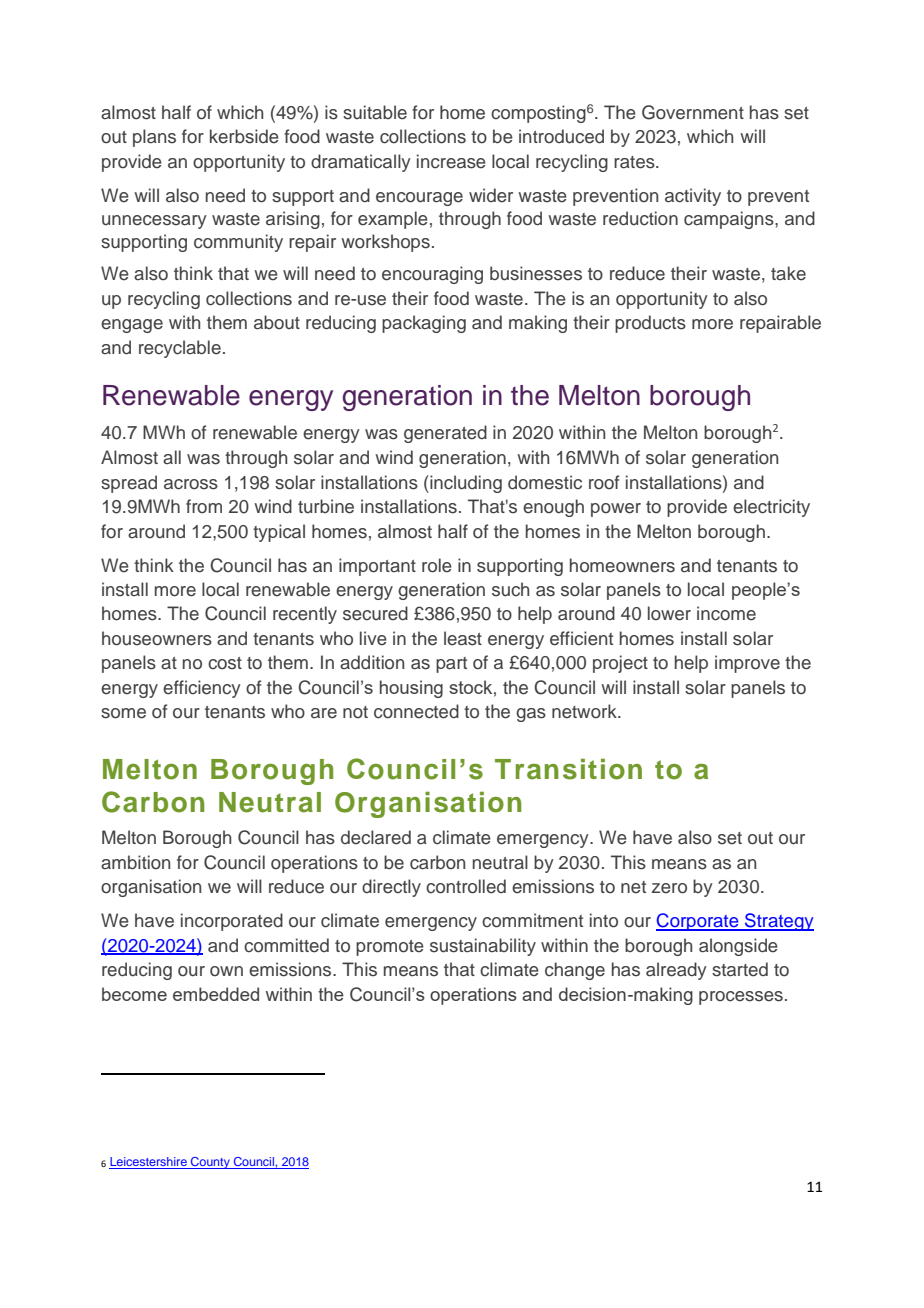 Image resolution: width=924 pixels, height=1308 pixels. I want to click on processes, so click(741, 998).
